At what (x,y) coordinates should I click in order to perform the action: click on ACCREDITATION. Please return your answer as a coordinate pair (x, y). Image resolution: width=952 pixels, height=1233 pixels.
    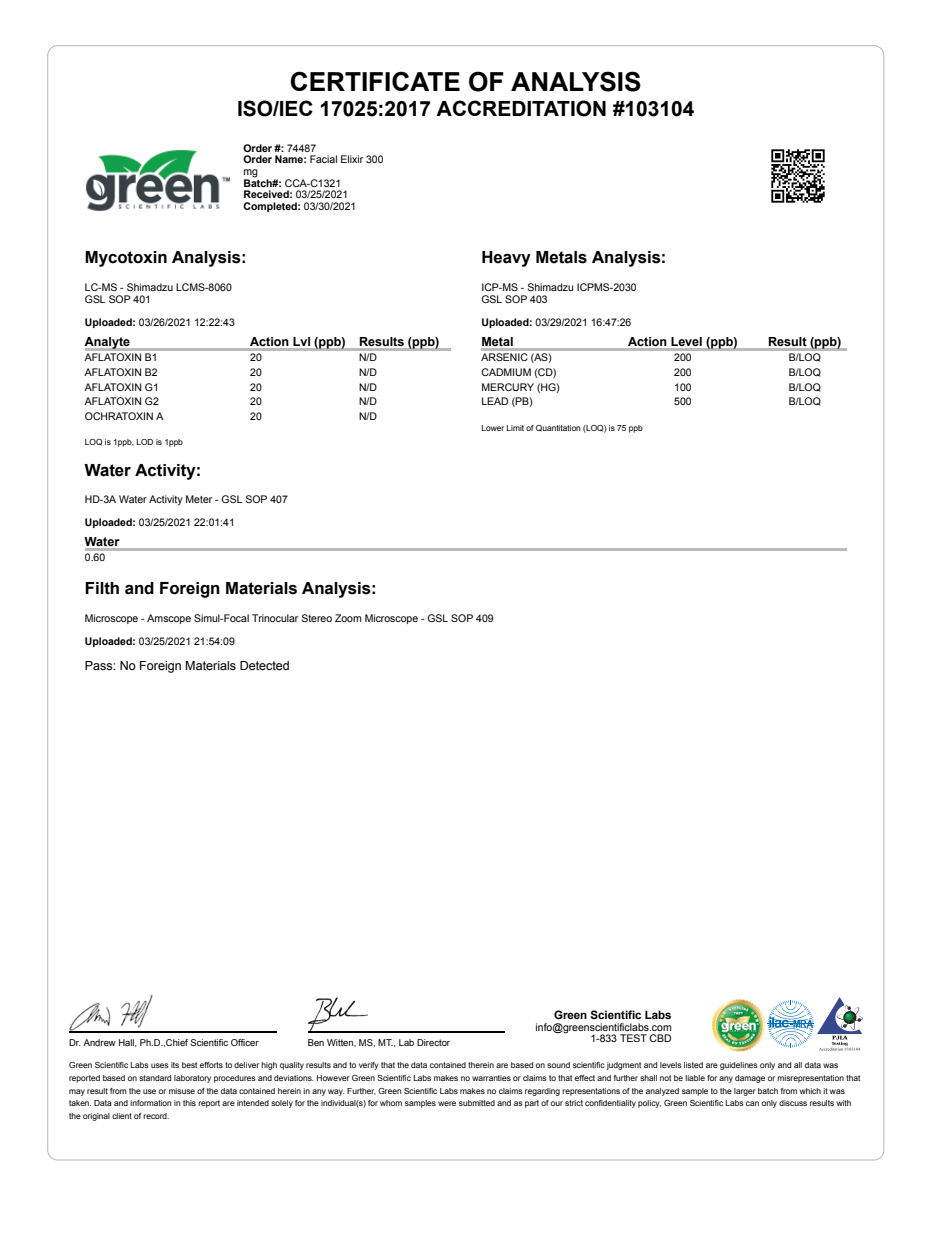
    Looking at the image, I should click on (521, 108).
